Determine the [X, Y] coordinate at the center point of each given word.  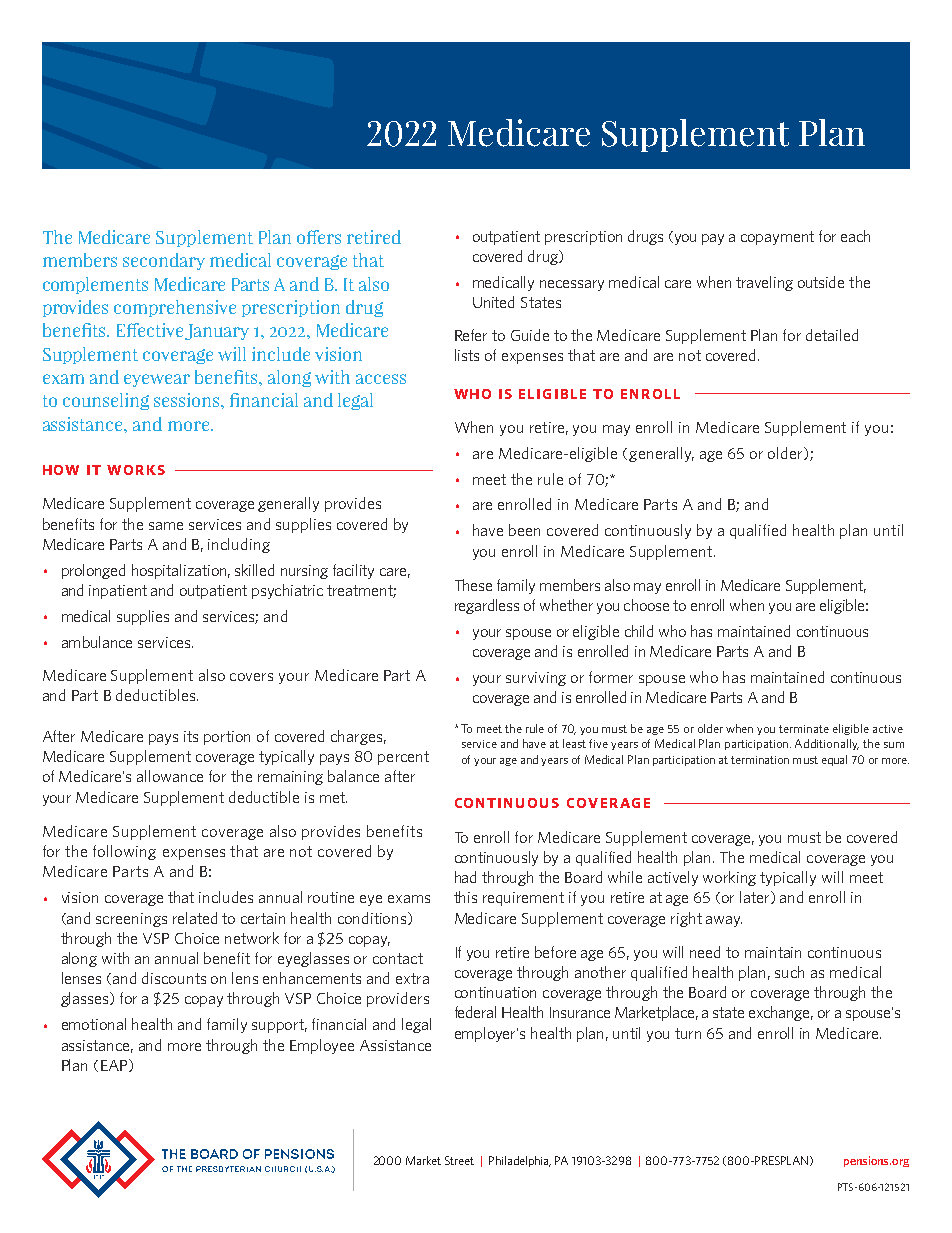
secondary [164, 261]
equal [834, 760]
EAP [115, 1065]
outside [821, 282]
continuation [495, 992]
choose [646, 605]
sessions [188, 400]
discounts [174, 978]
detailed [832, 335]
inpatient [118, 592]
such [789, 972]
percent [403, 758]
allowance [170, 776]
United [493, 302]
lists [467, 355]
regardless [487, 606]
